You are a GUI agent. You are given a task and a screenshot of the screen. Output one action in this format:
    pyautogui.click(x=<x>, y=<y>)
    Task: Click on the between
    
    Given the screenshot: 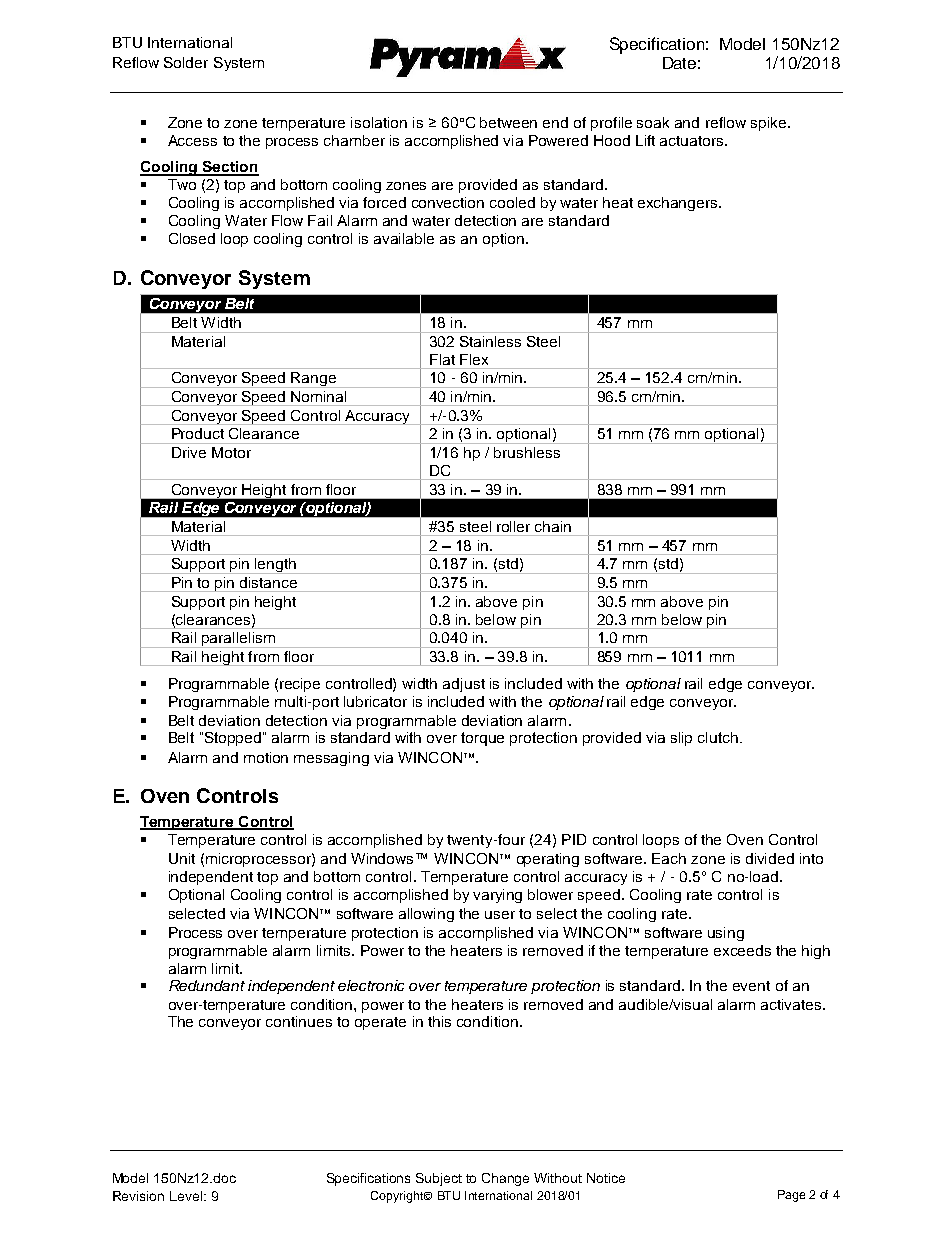 What is the action you would take?
    pyautogui.click(x=508, y=122)
